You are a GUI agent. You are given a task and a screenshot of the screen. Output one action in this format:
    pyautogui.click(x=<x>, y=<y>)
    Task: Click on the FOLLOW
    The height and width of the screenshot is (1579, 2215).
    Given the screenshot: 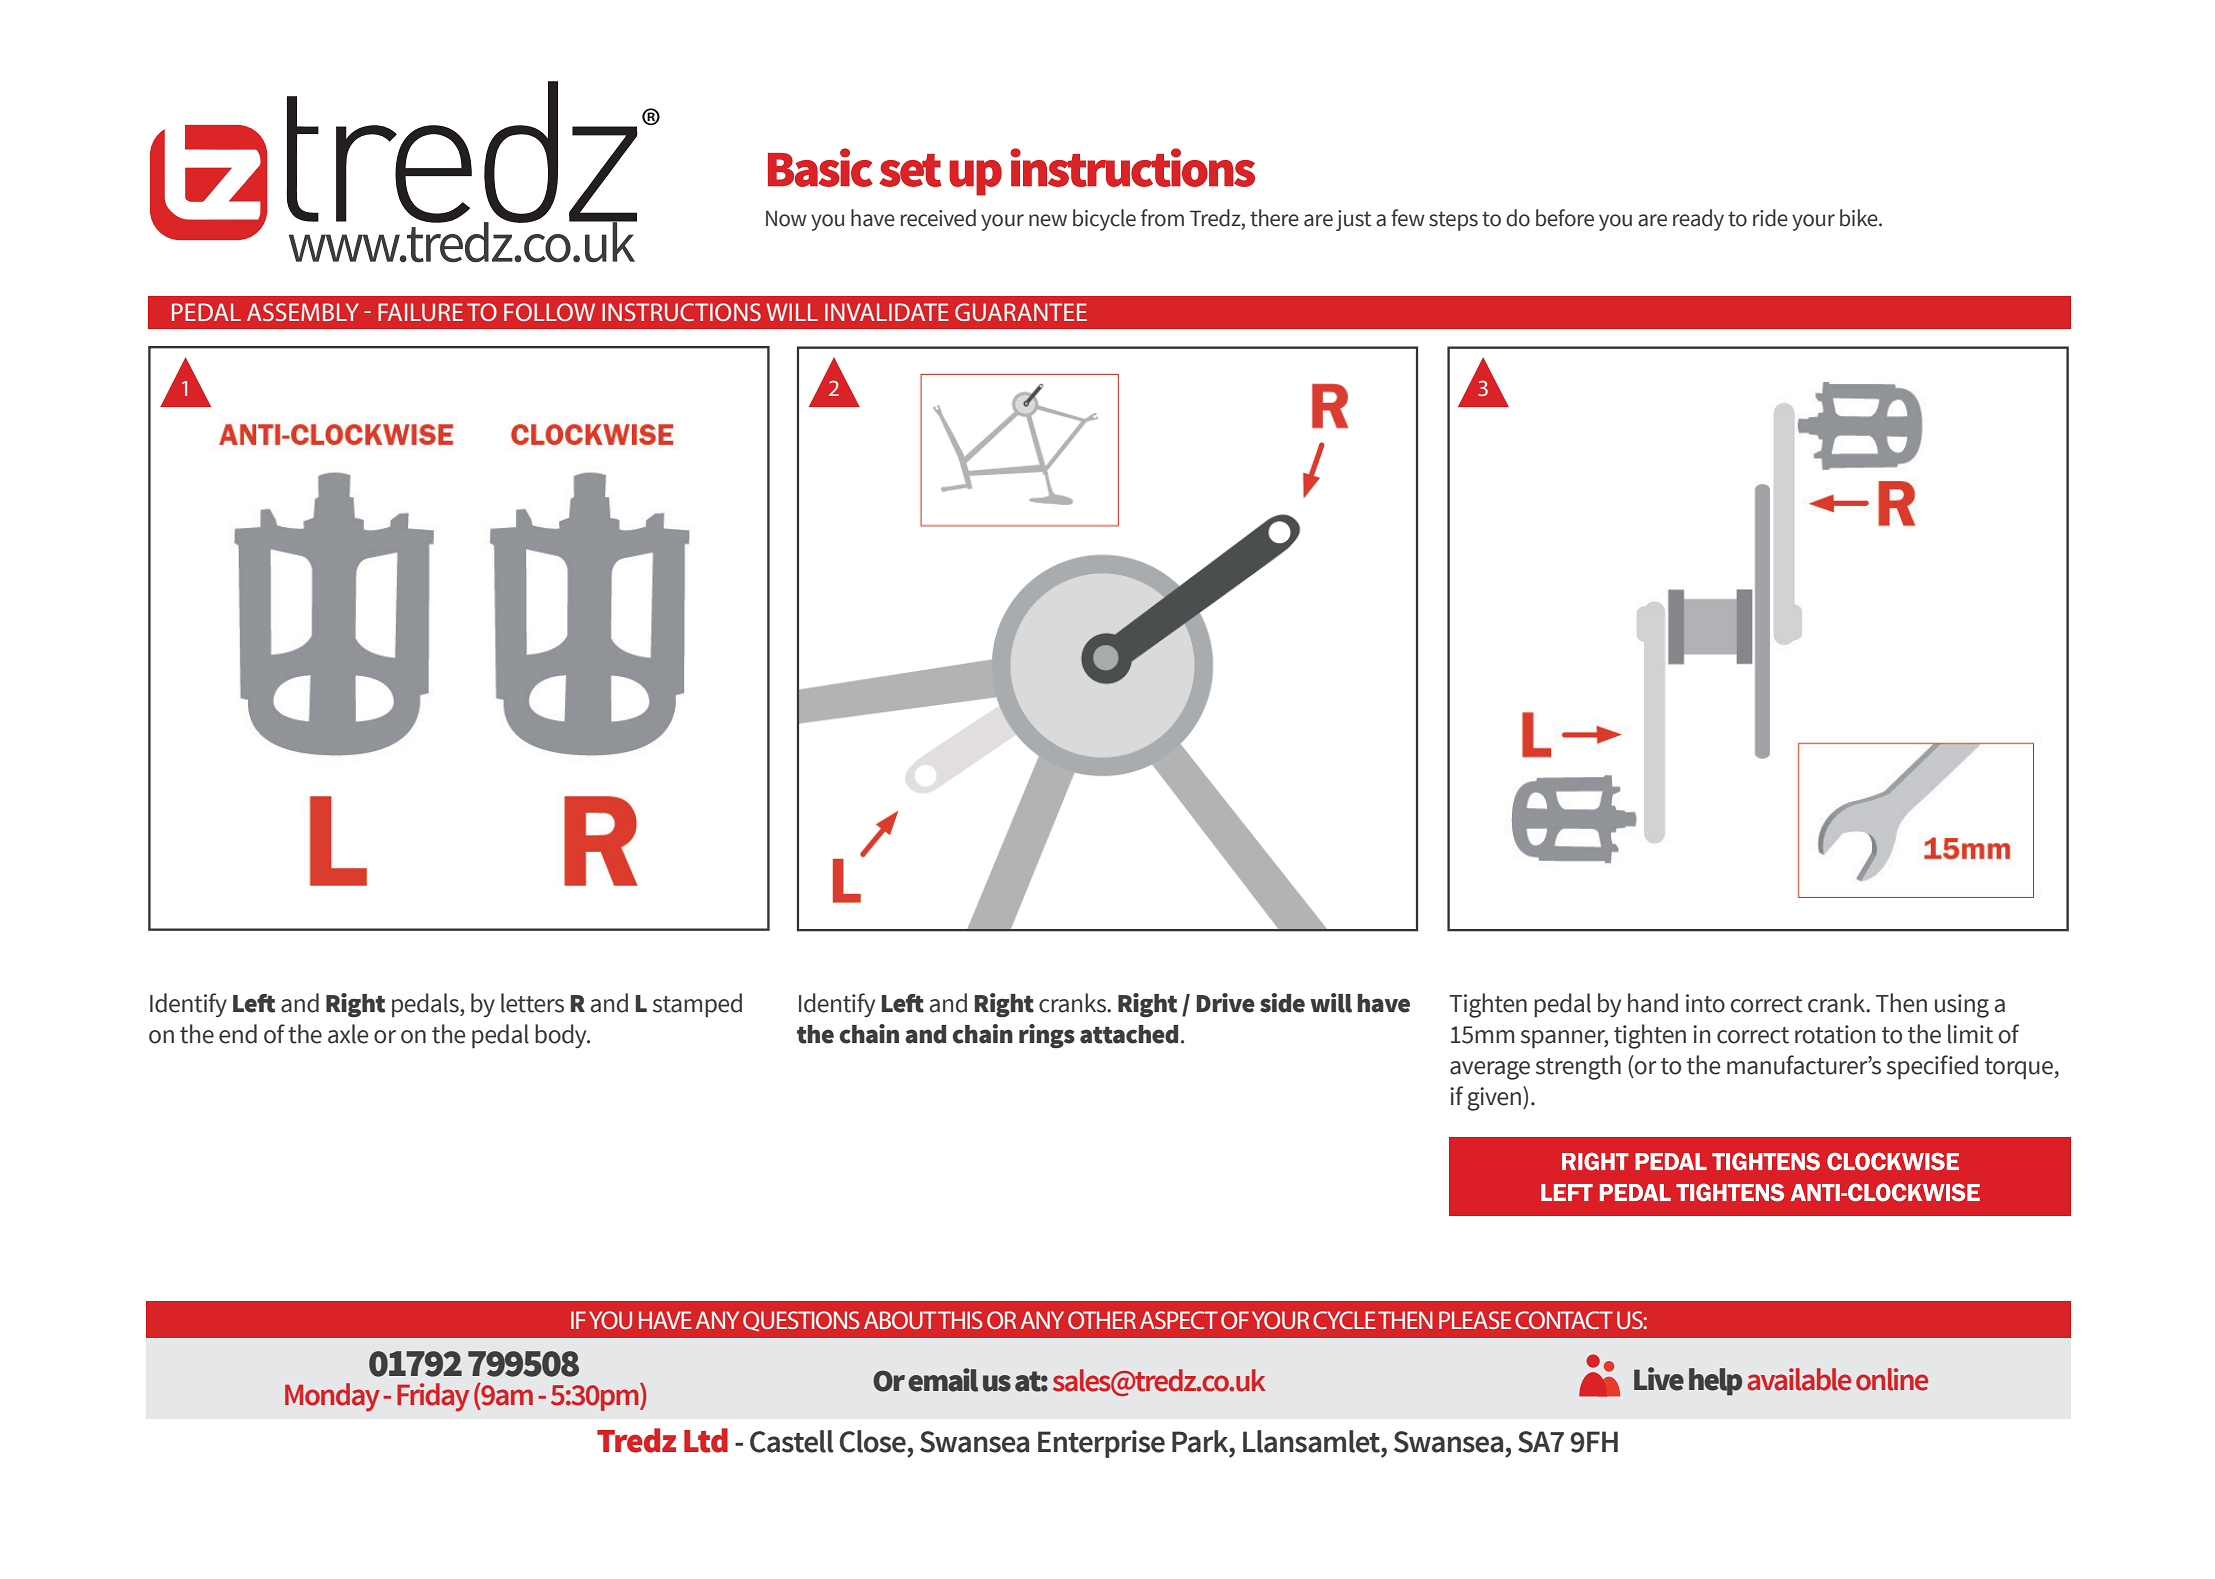 What is the action you would take?
    pyautogui.click(x=549, y=312)
